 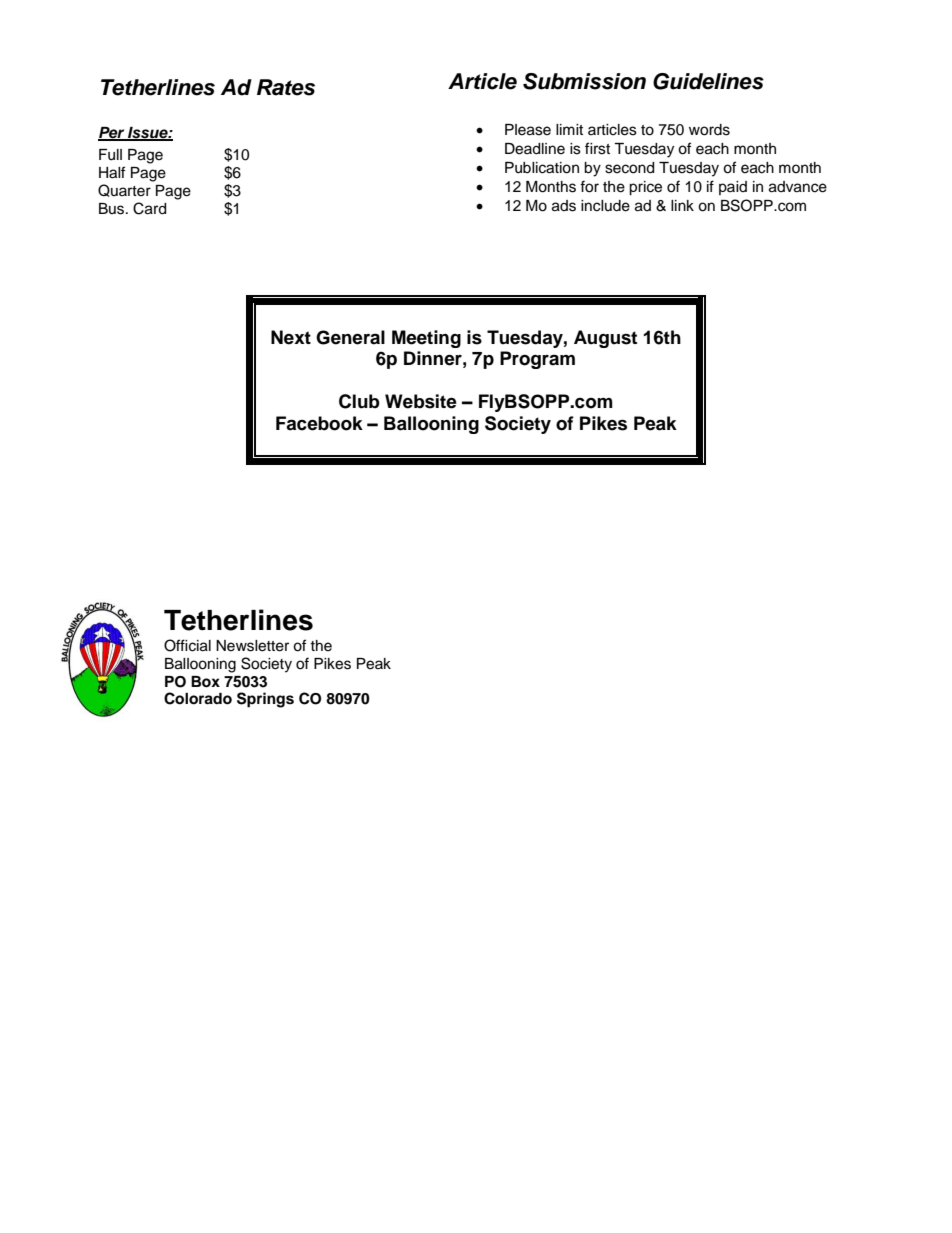 I want to click on Box, so click(x=205, y=682).
